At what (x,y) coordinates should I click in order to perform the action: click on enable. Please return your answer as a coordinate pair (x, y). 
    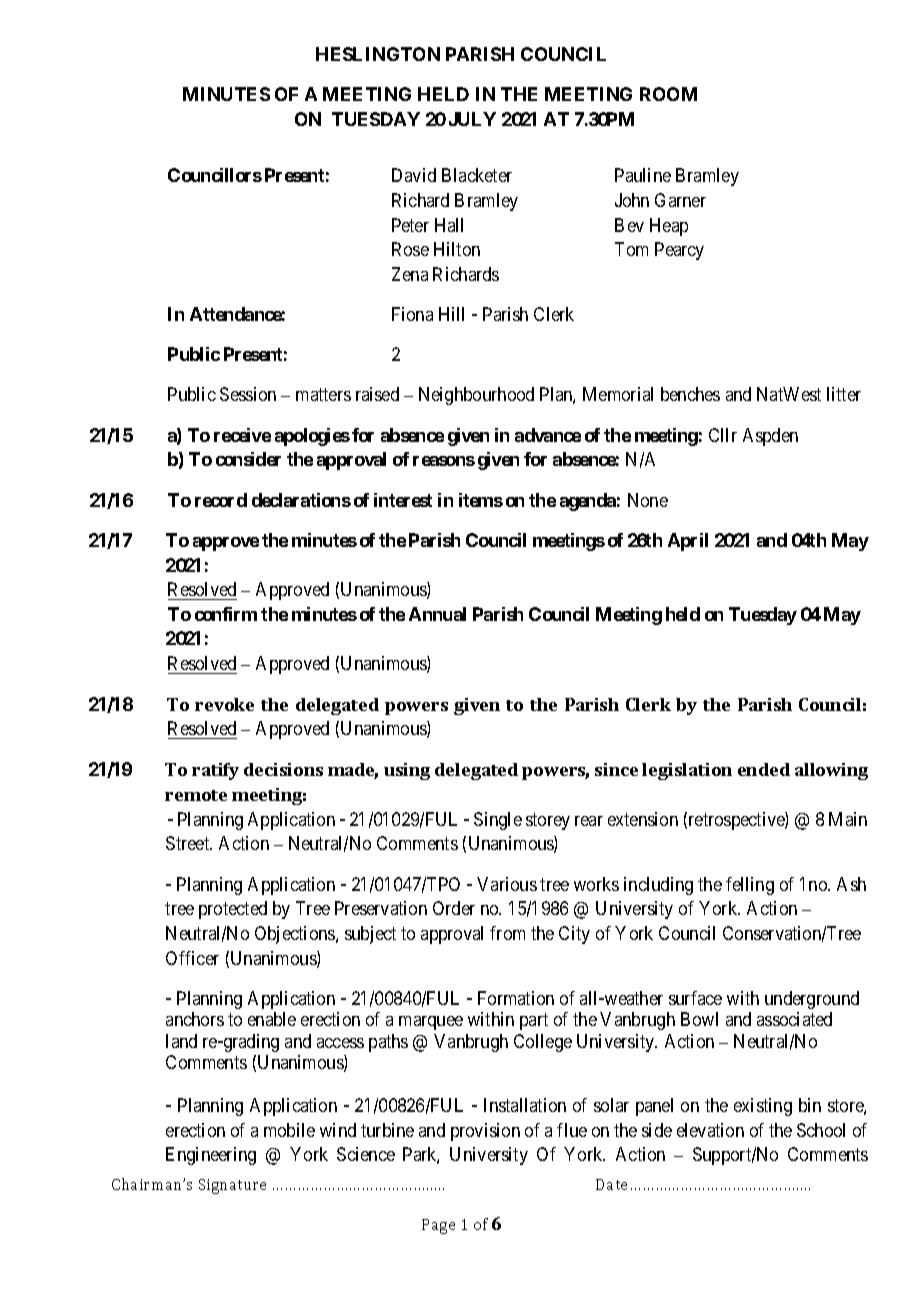
    Looking at the image, I should click on (272, 1019).
